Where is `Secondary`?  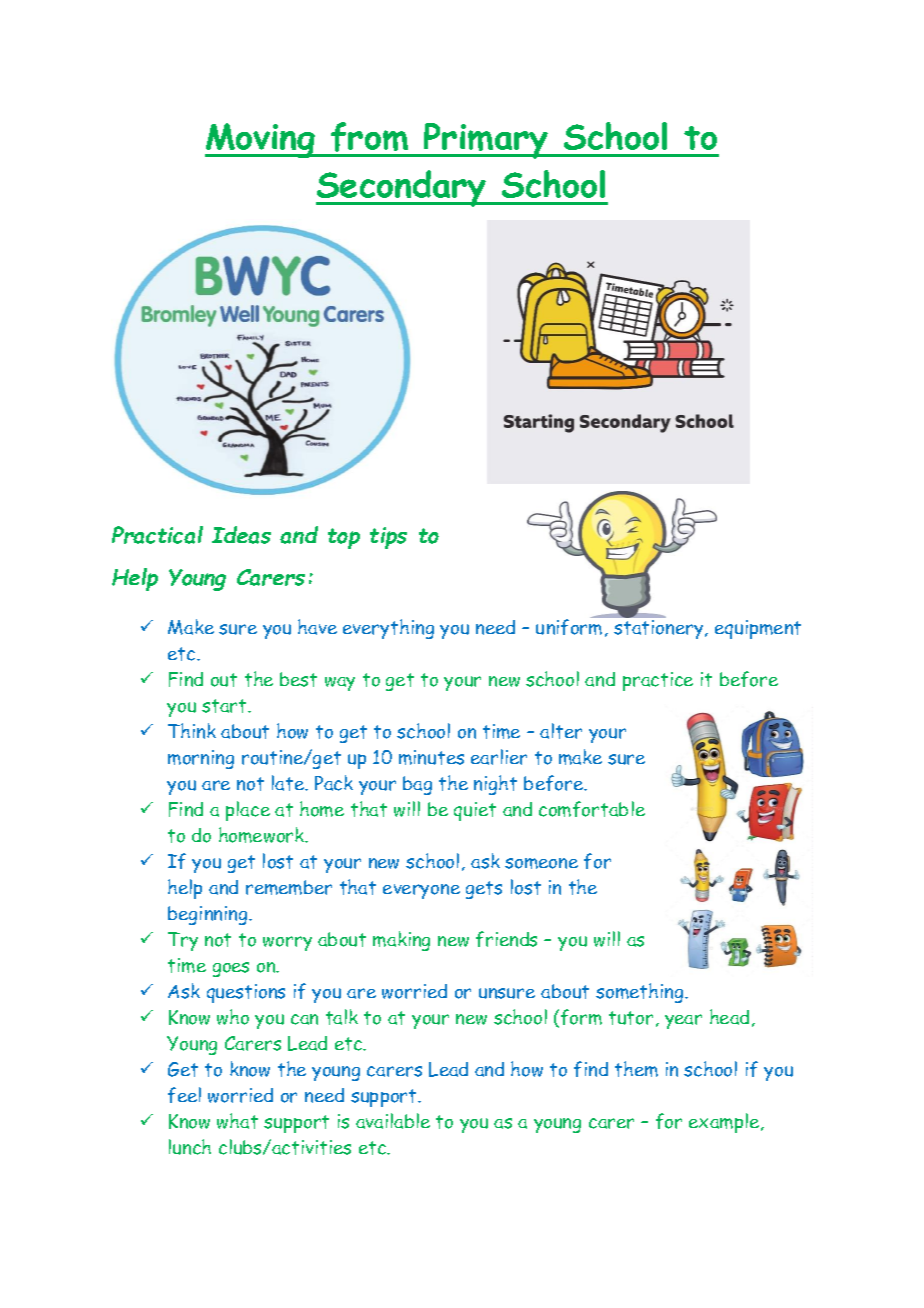
Secondary is located at coordinates (402, 188).
